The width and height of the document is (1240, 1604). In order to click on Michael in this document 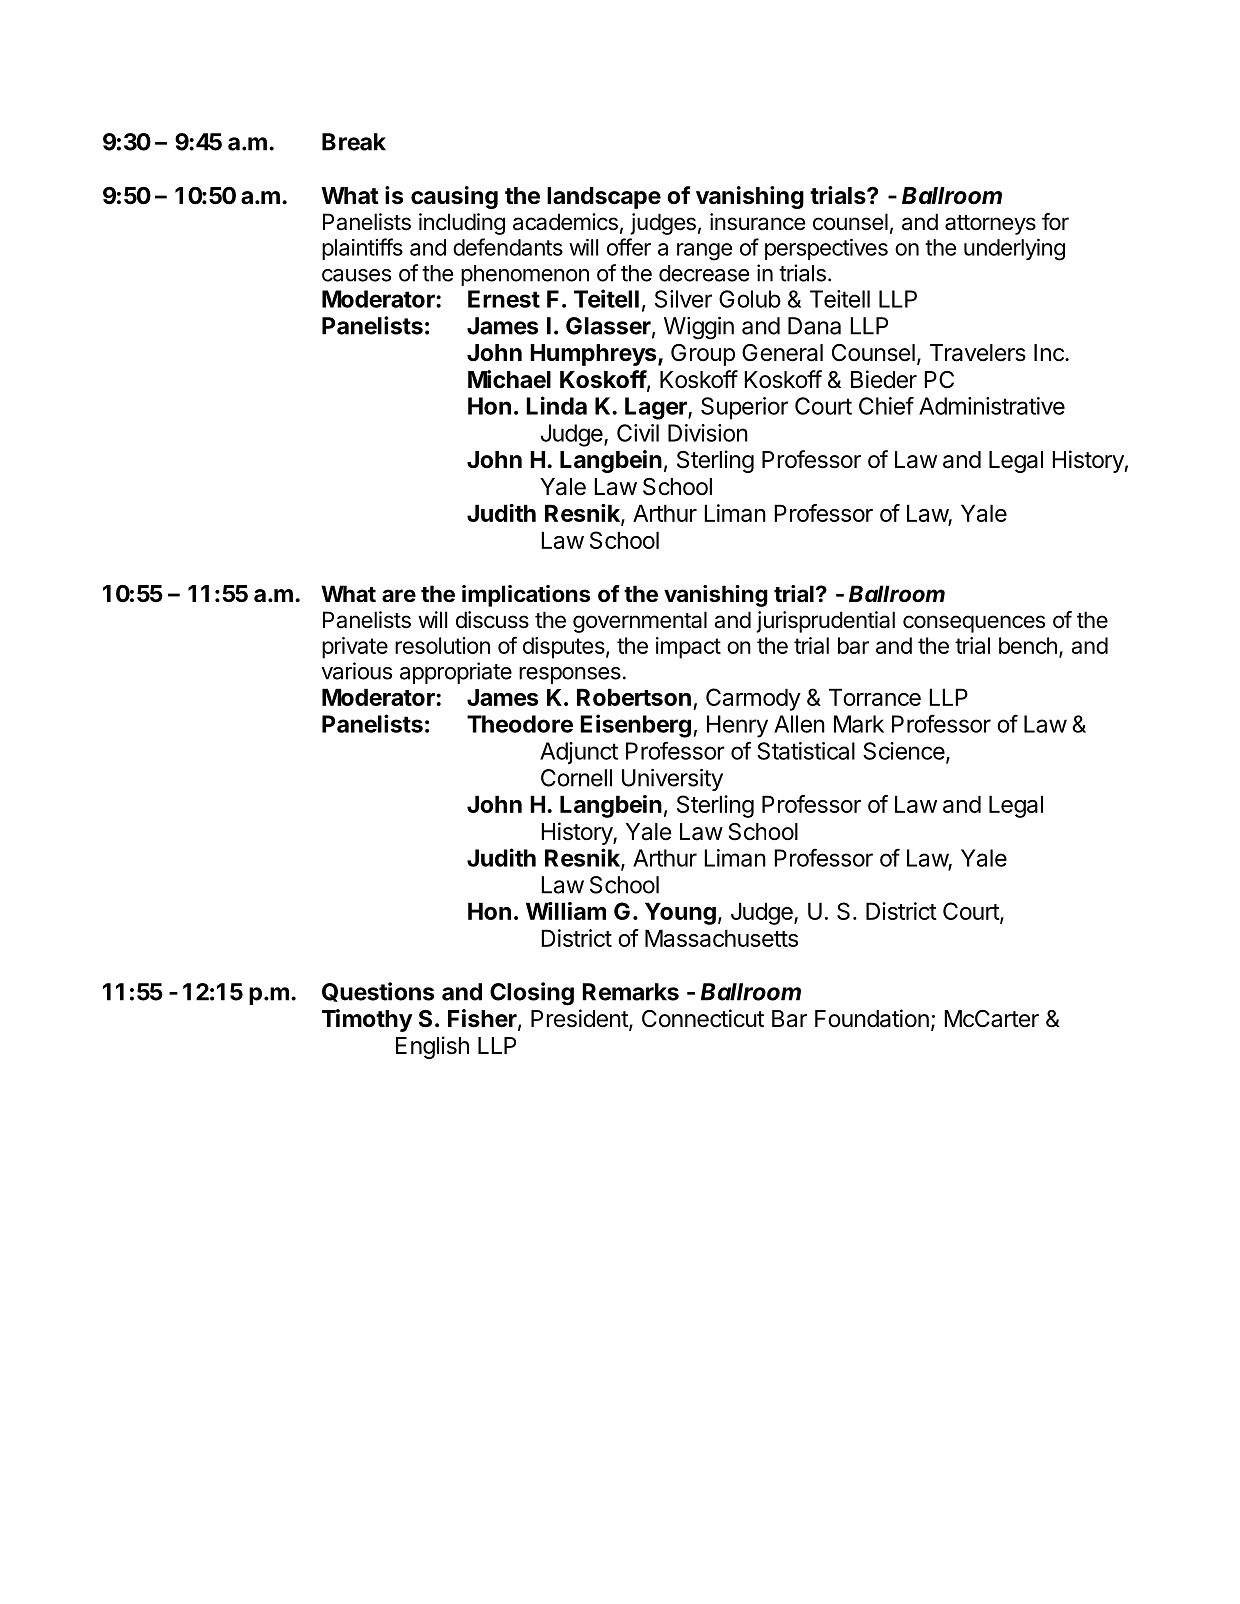, I will do `click(509, 379)`.
